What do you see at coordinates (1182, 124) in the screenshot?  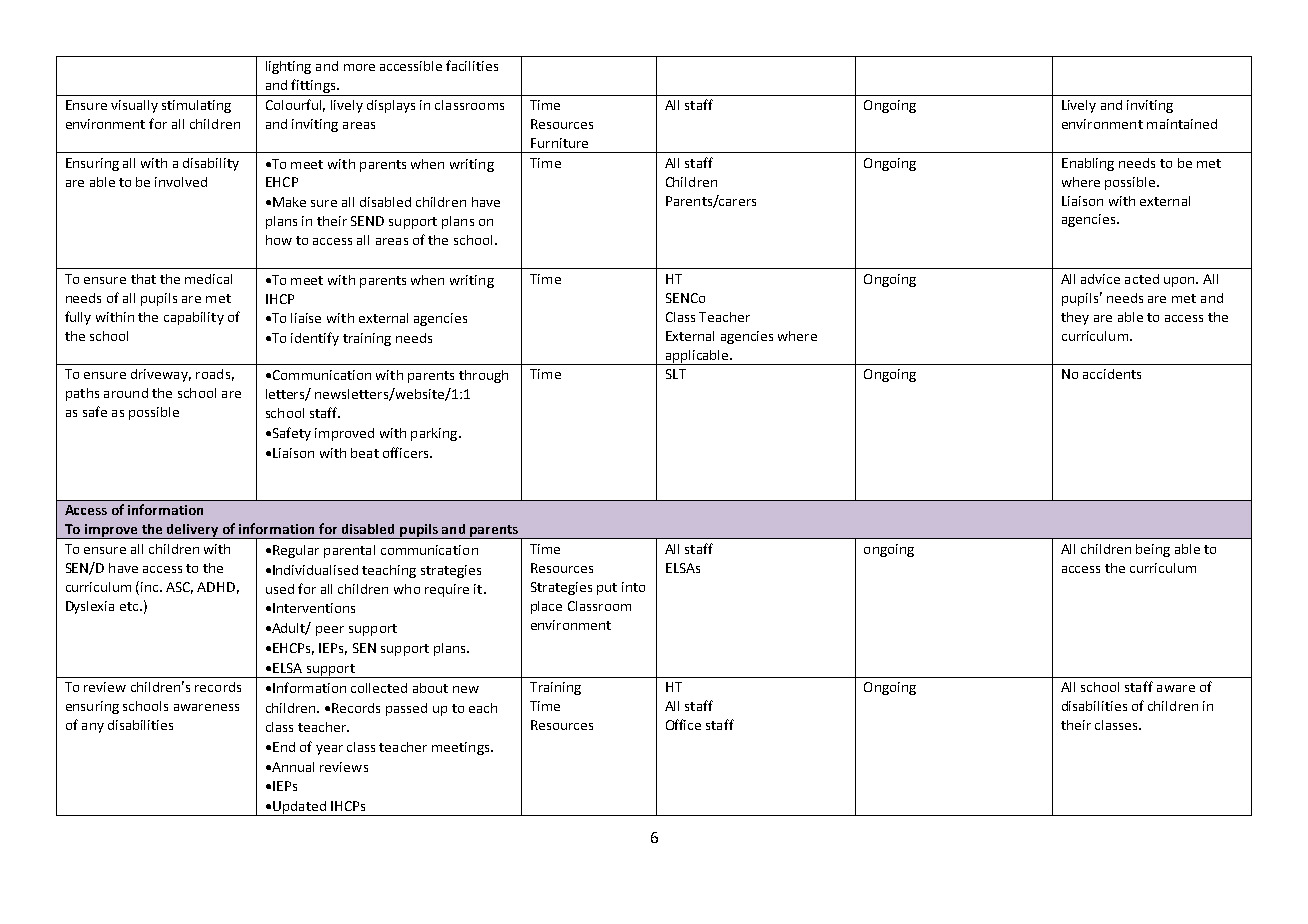 I see `maintained` at bounding box center [1182, 124].
